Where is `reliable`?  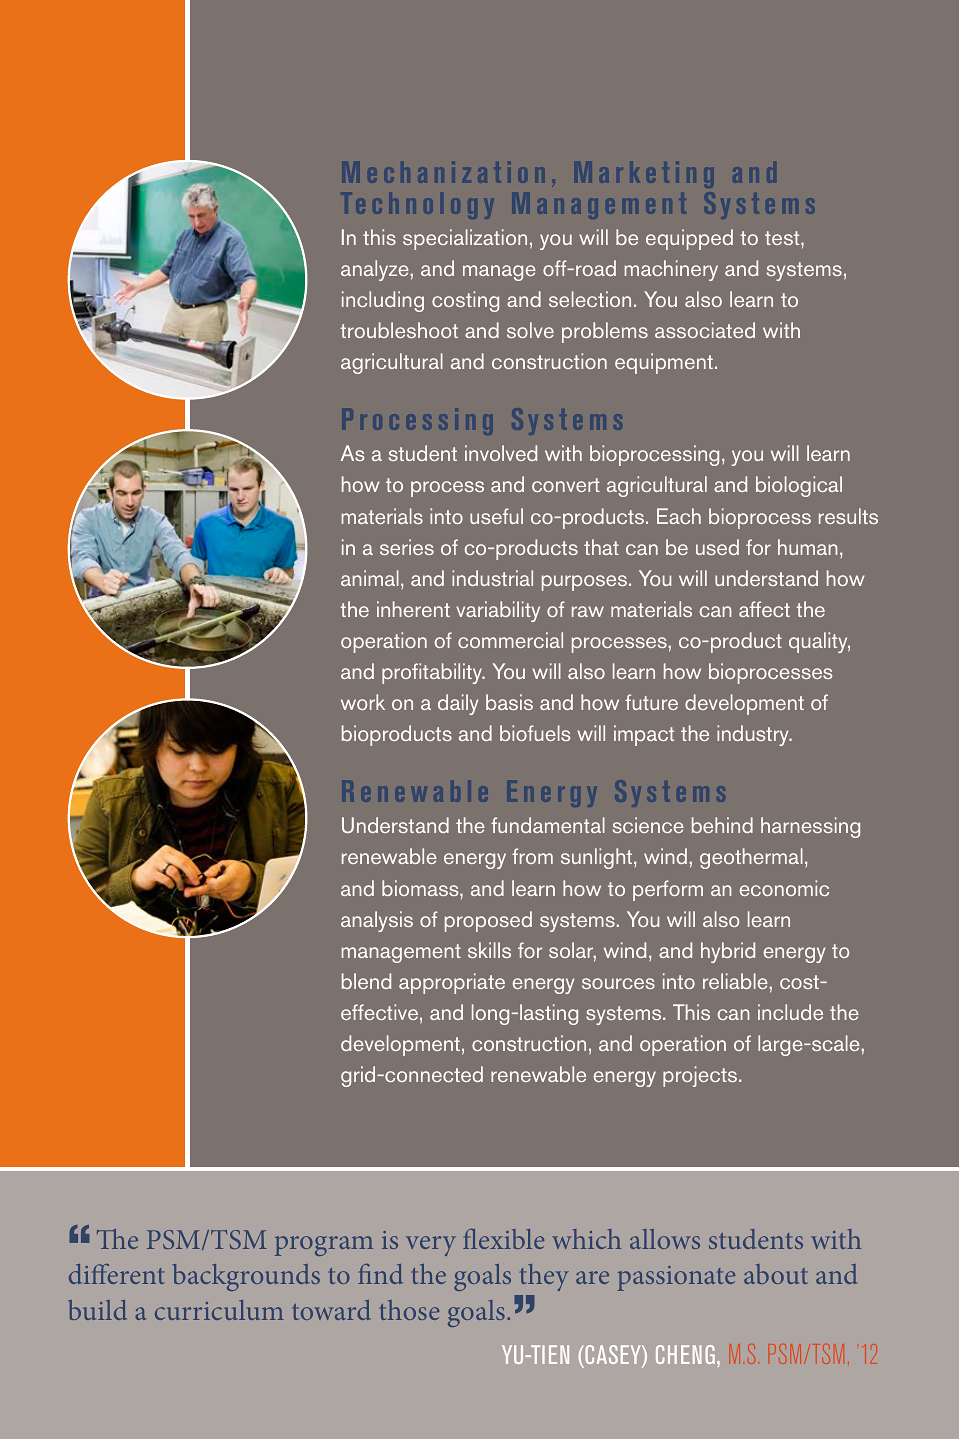 reliable is located at coordinates (735, 981).
